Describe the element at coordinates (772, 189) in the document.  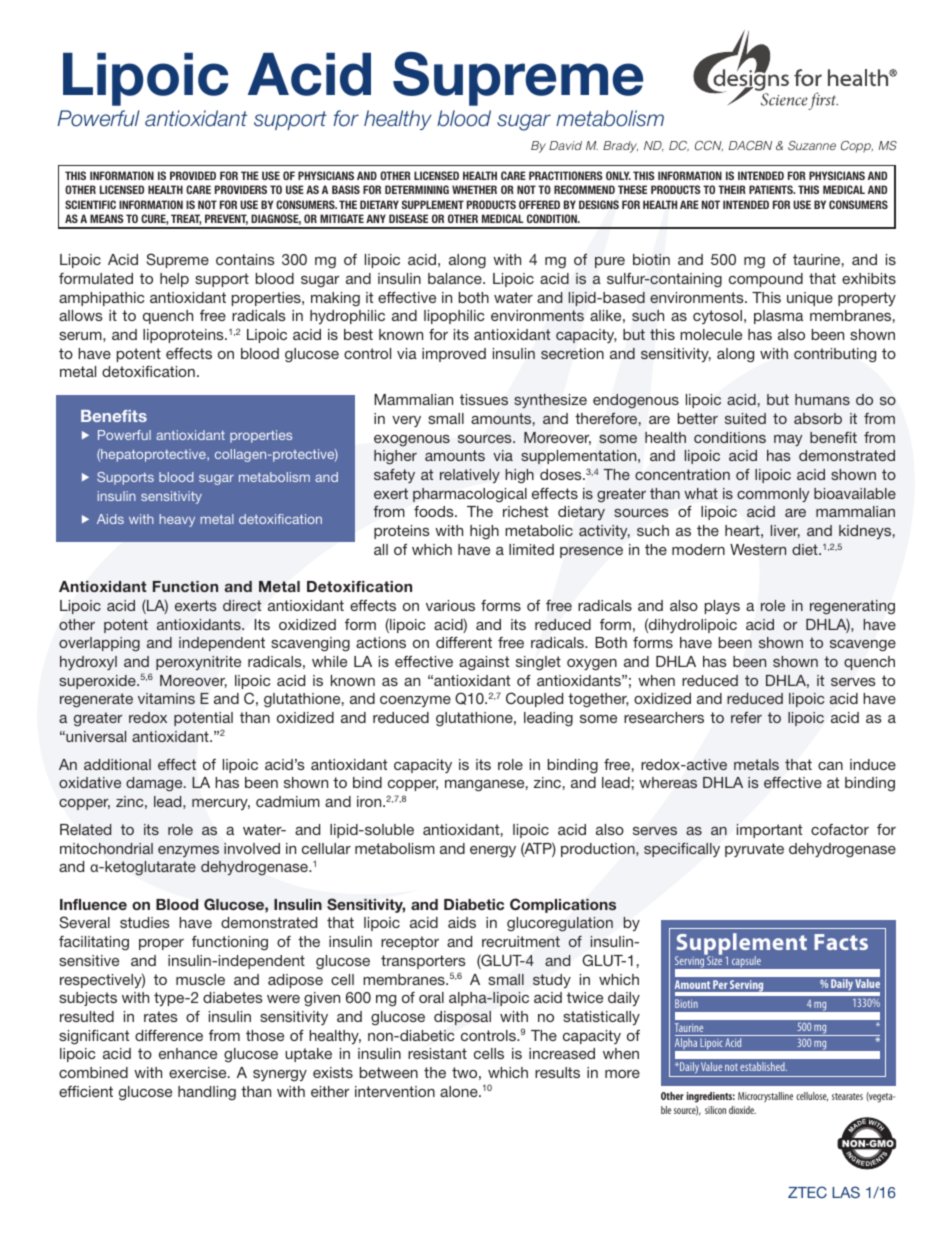
I see `PATIENTS` at that location.
